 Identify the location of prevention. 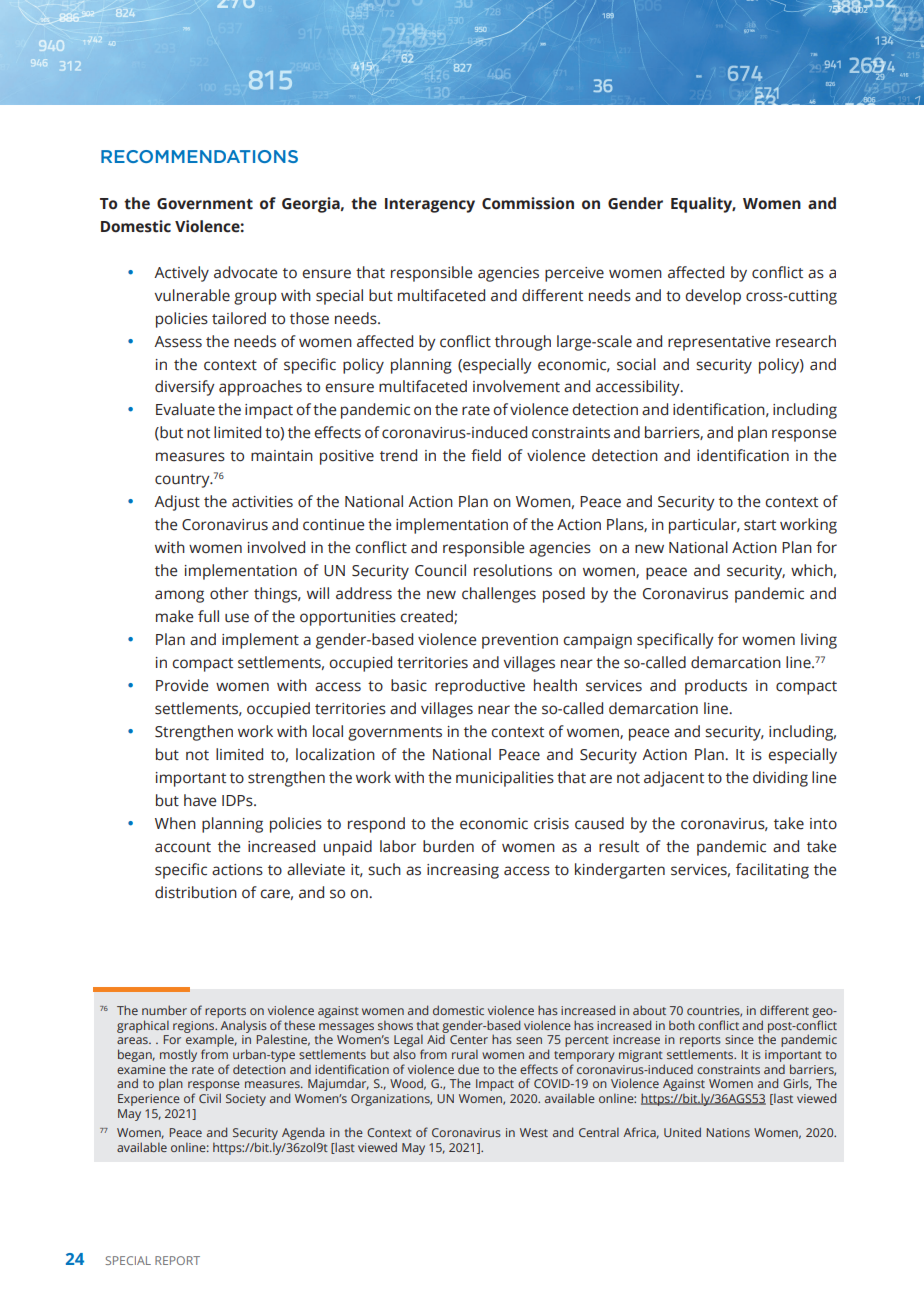
(520, 641).
